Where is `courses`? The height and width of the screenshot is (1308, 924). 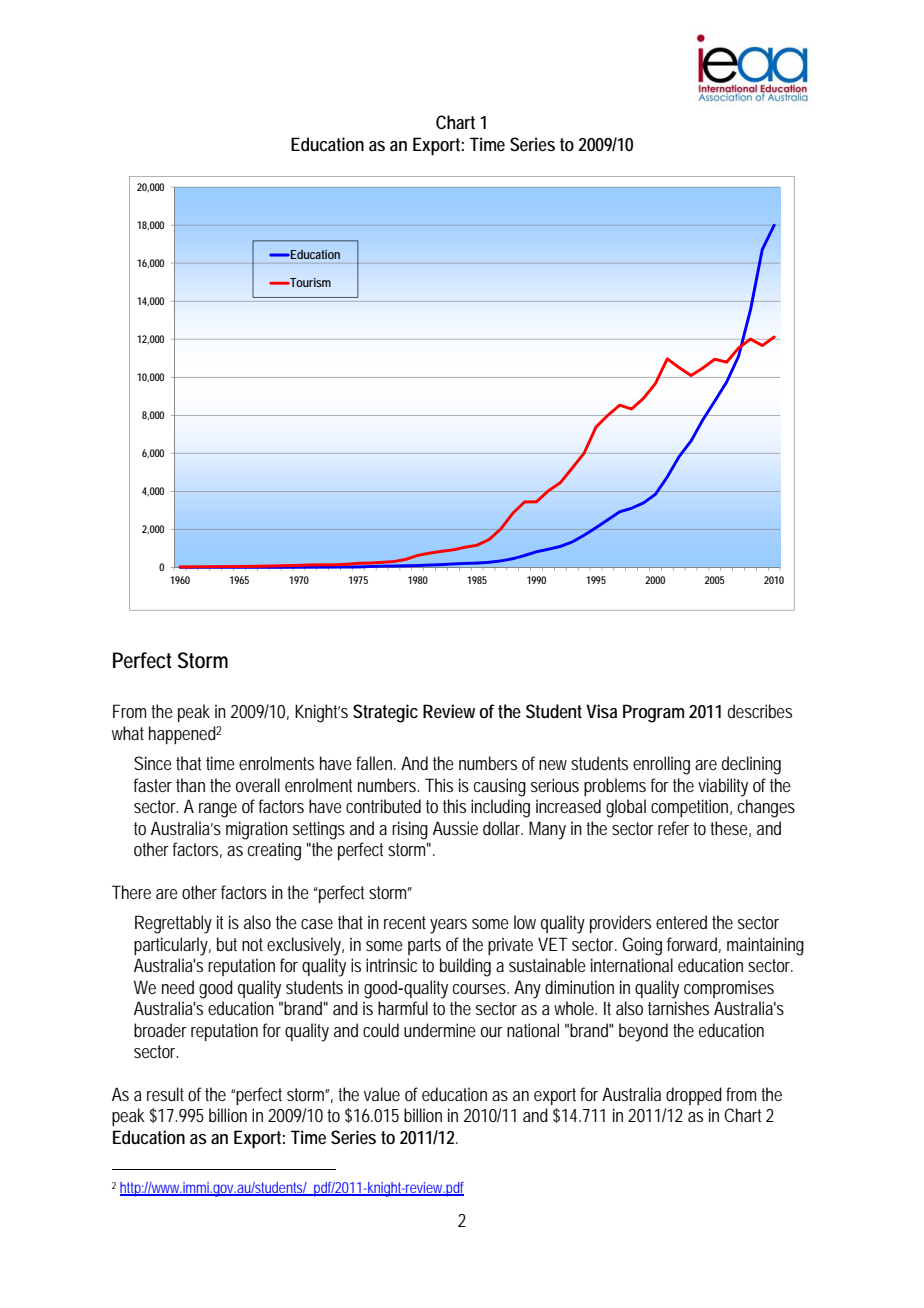
courses is located at coordinates (479, 989).
